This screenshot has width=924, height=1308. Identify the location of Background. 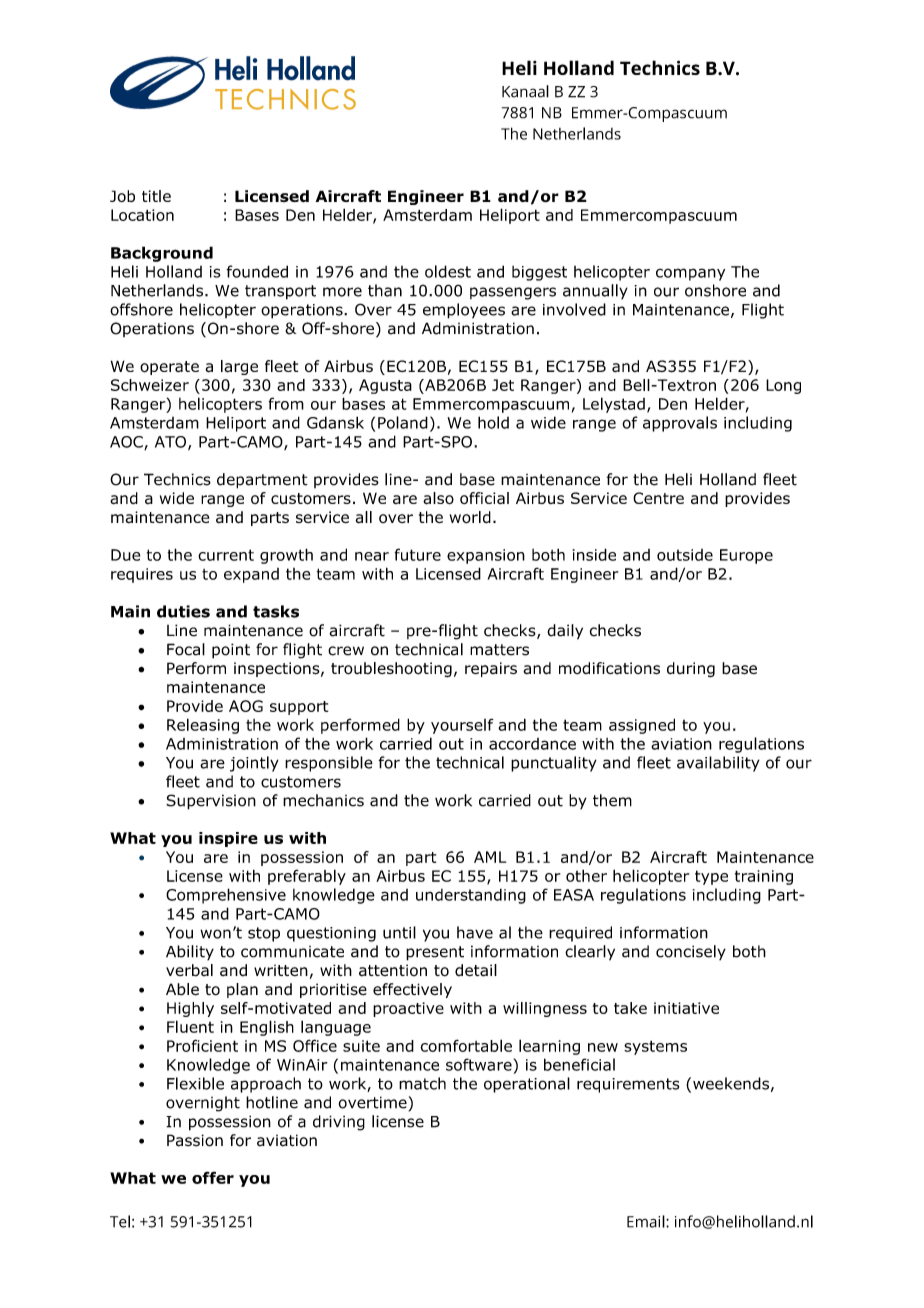
(162, 254).
